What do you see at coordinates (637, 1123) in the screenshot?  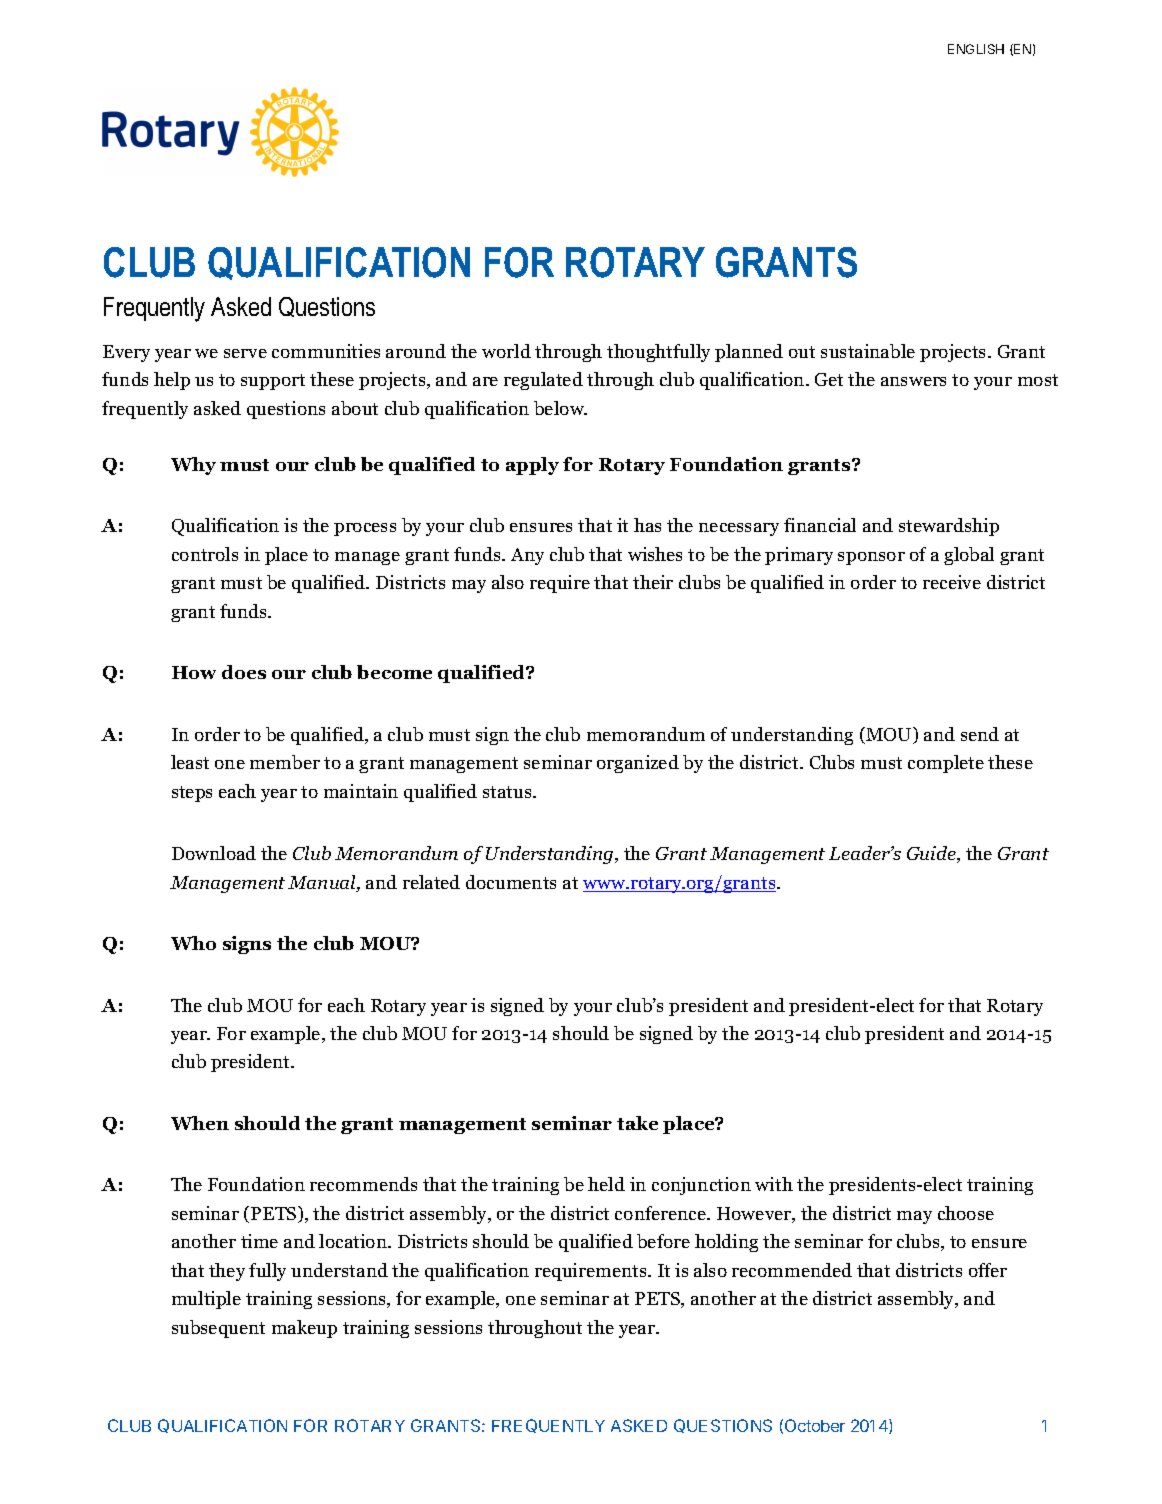 I see `take` at bounding box center [637, 1123].
